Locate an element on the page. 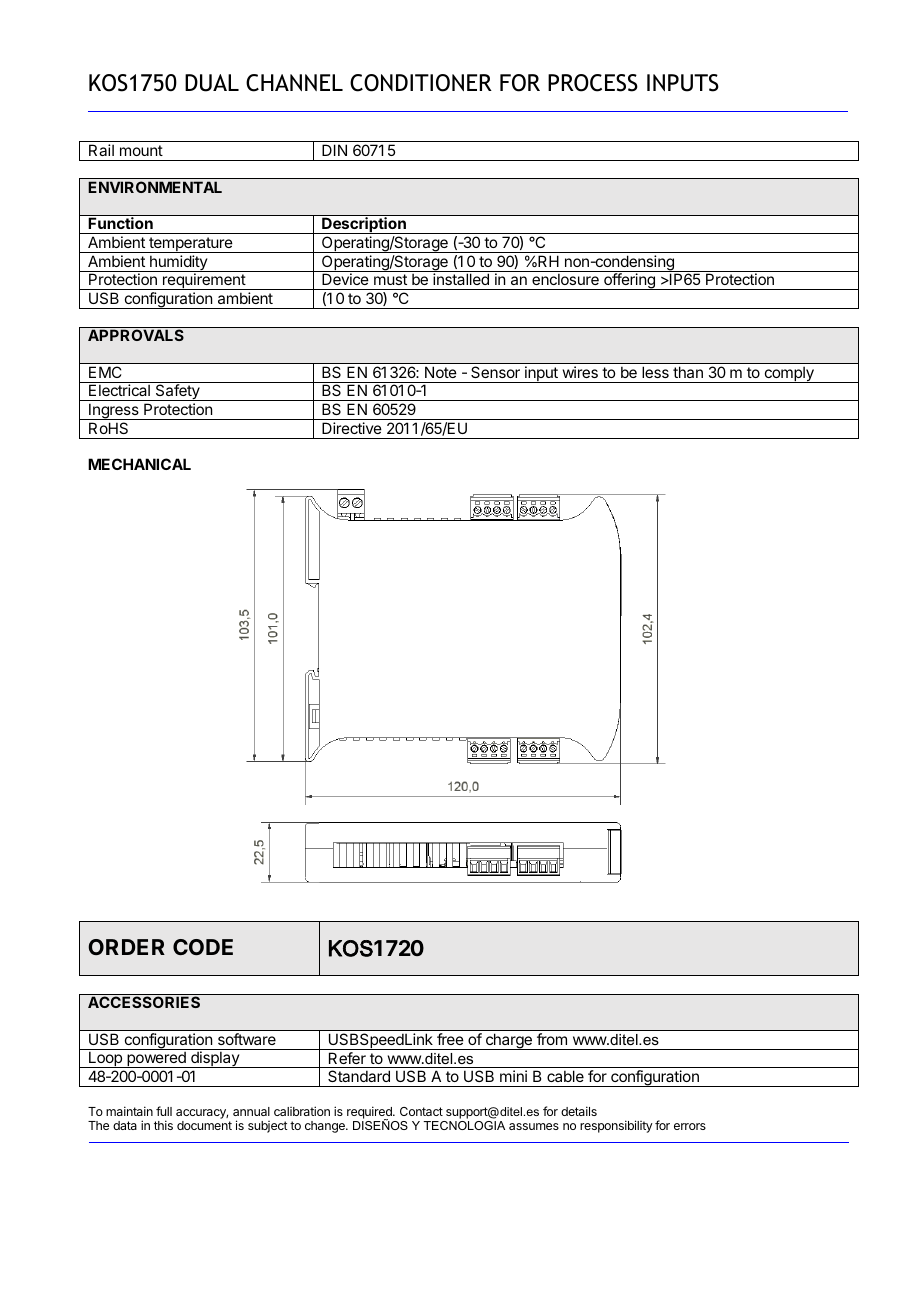 Image resolution: width=924 pixels, height=1308 pixels. offering is located at coordinates (629, 281).
